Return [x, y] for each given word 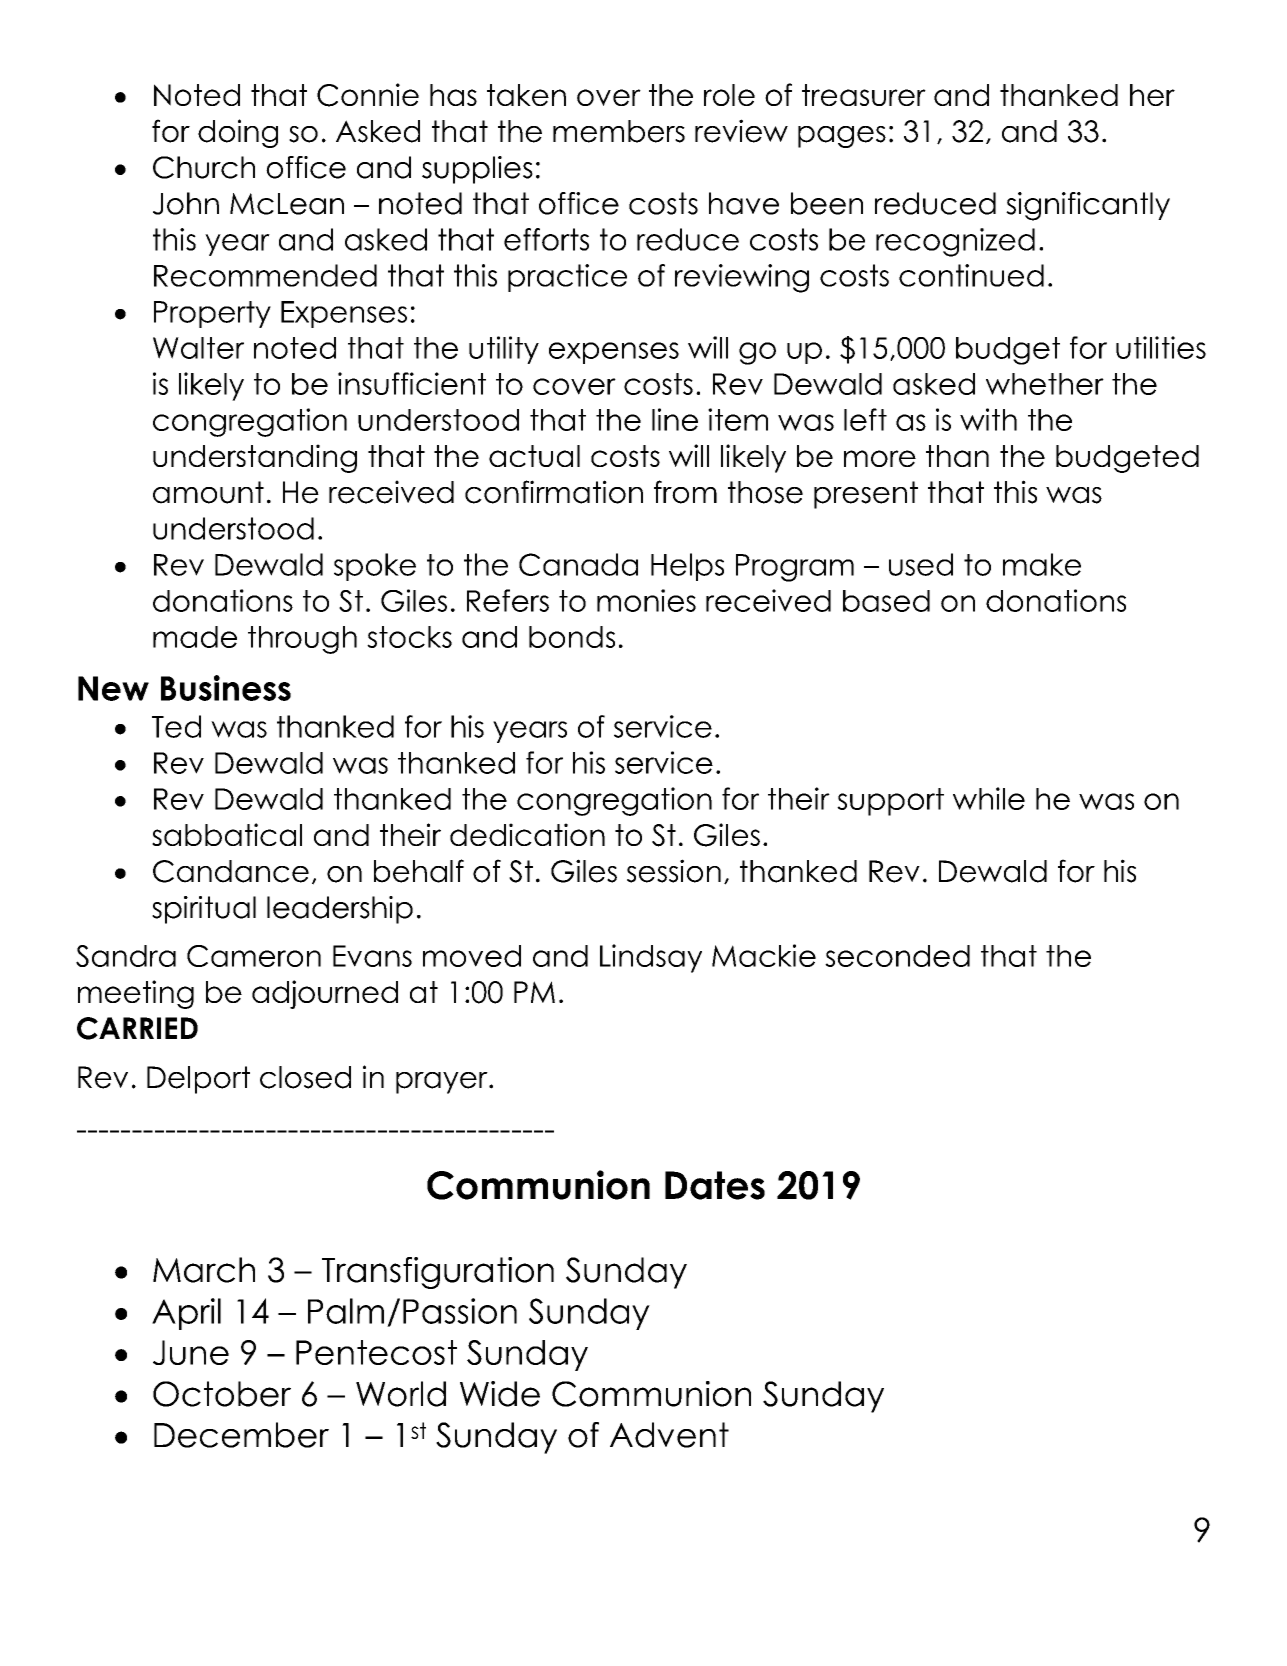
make [1042, 564]
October [222, 1394]
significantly [1088, 206]
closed [305, 1077]
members [619, 131]
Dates [715, 1185]
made [195, 637]
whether [1045, 384]
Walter [198, 348]
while [989, 798]
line [675, 419]
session [674, 871]
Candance [231, 871]
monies [646, 600]
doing [238, 133]
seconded [897, 956]
